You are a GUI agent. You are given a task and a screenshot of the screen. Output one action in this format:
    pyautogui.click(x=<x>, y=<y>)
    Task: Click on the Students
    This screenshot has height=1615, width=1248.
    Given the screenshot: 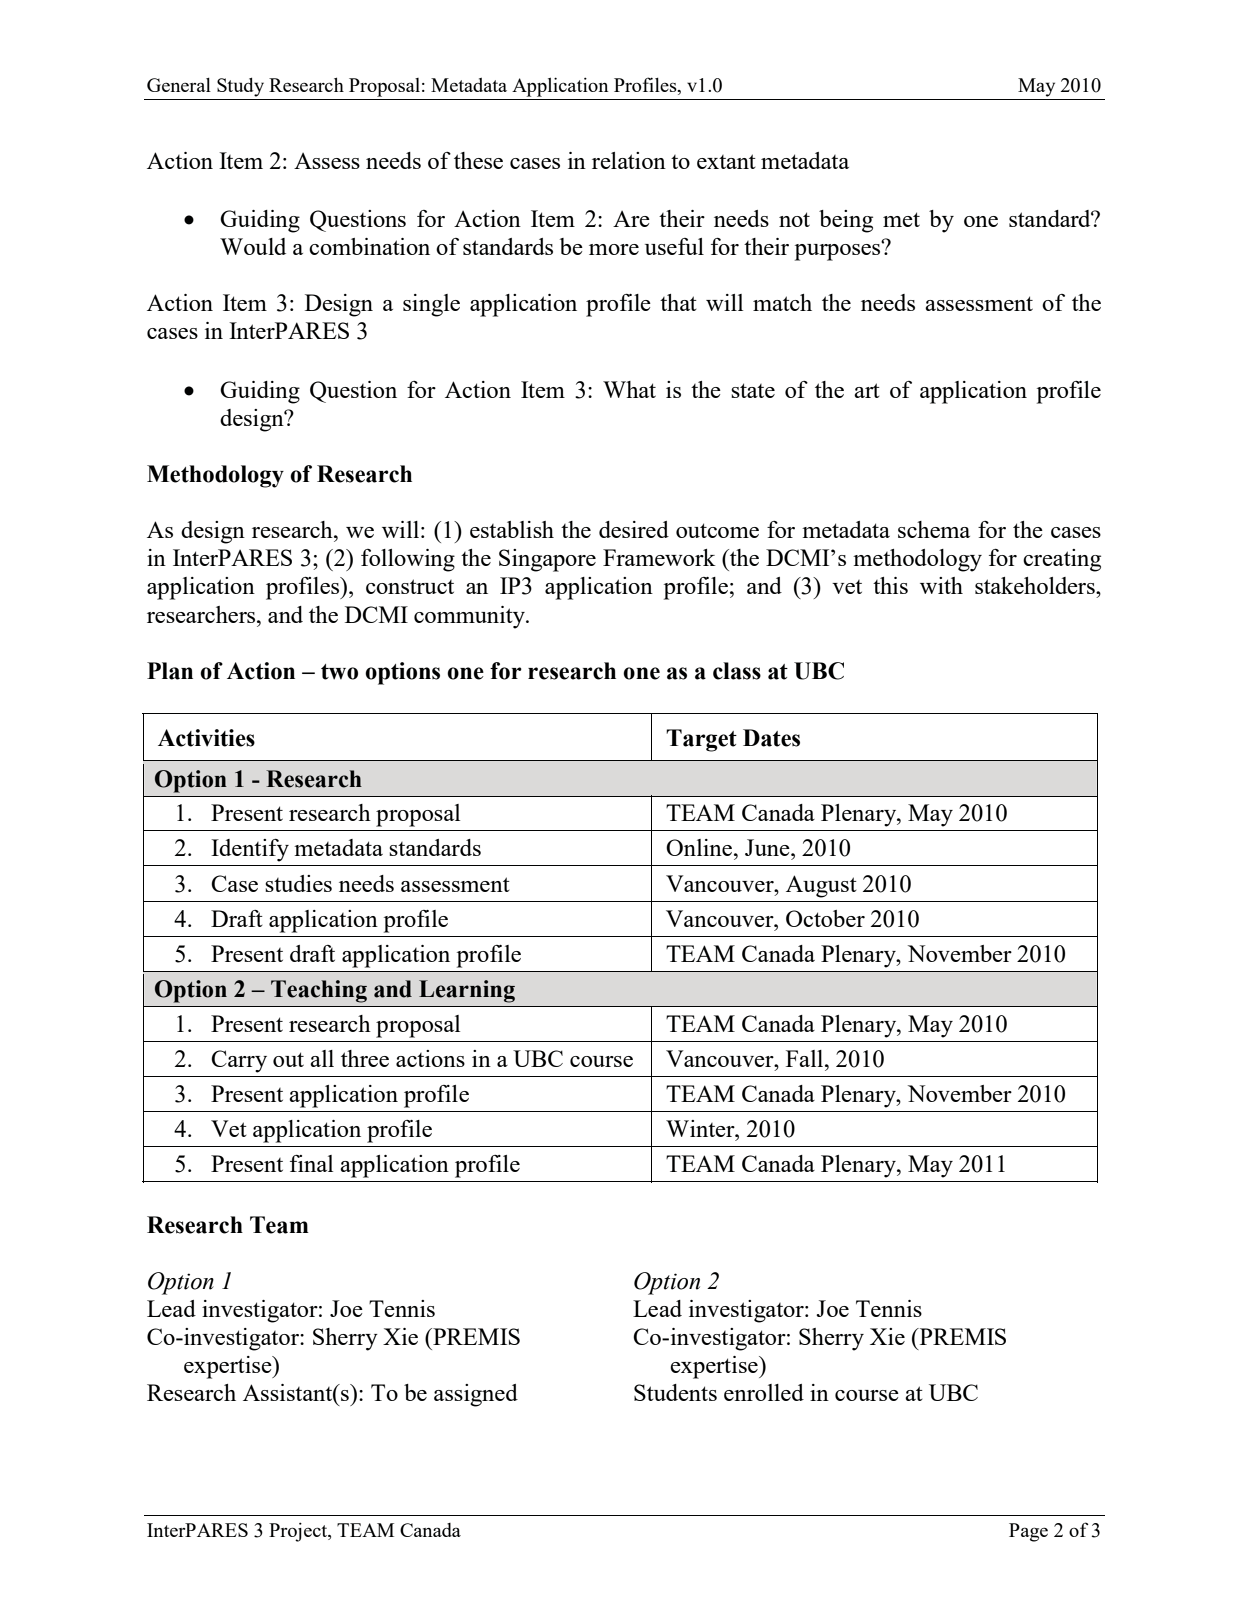 What is the action you would take?
    pyautogui.click(x=675, y=1392)
